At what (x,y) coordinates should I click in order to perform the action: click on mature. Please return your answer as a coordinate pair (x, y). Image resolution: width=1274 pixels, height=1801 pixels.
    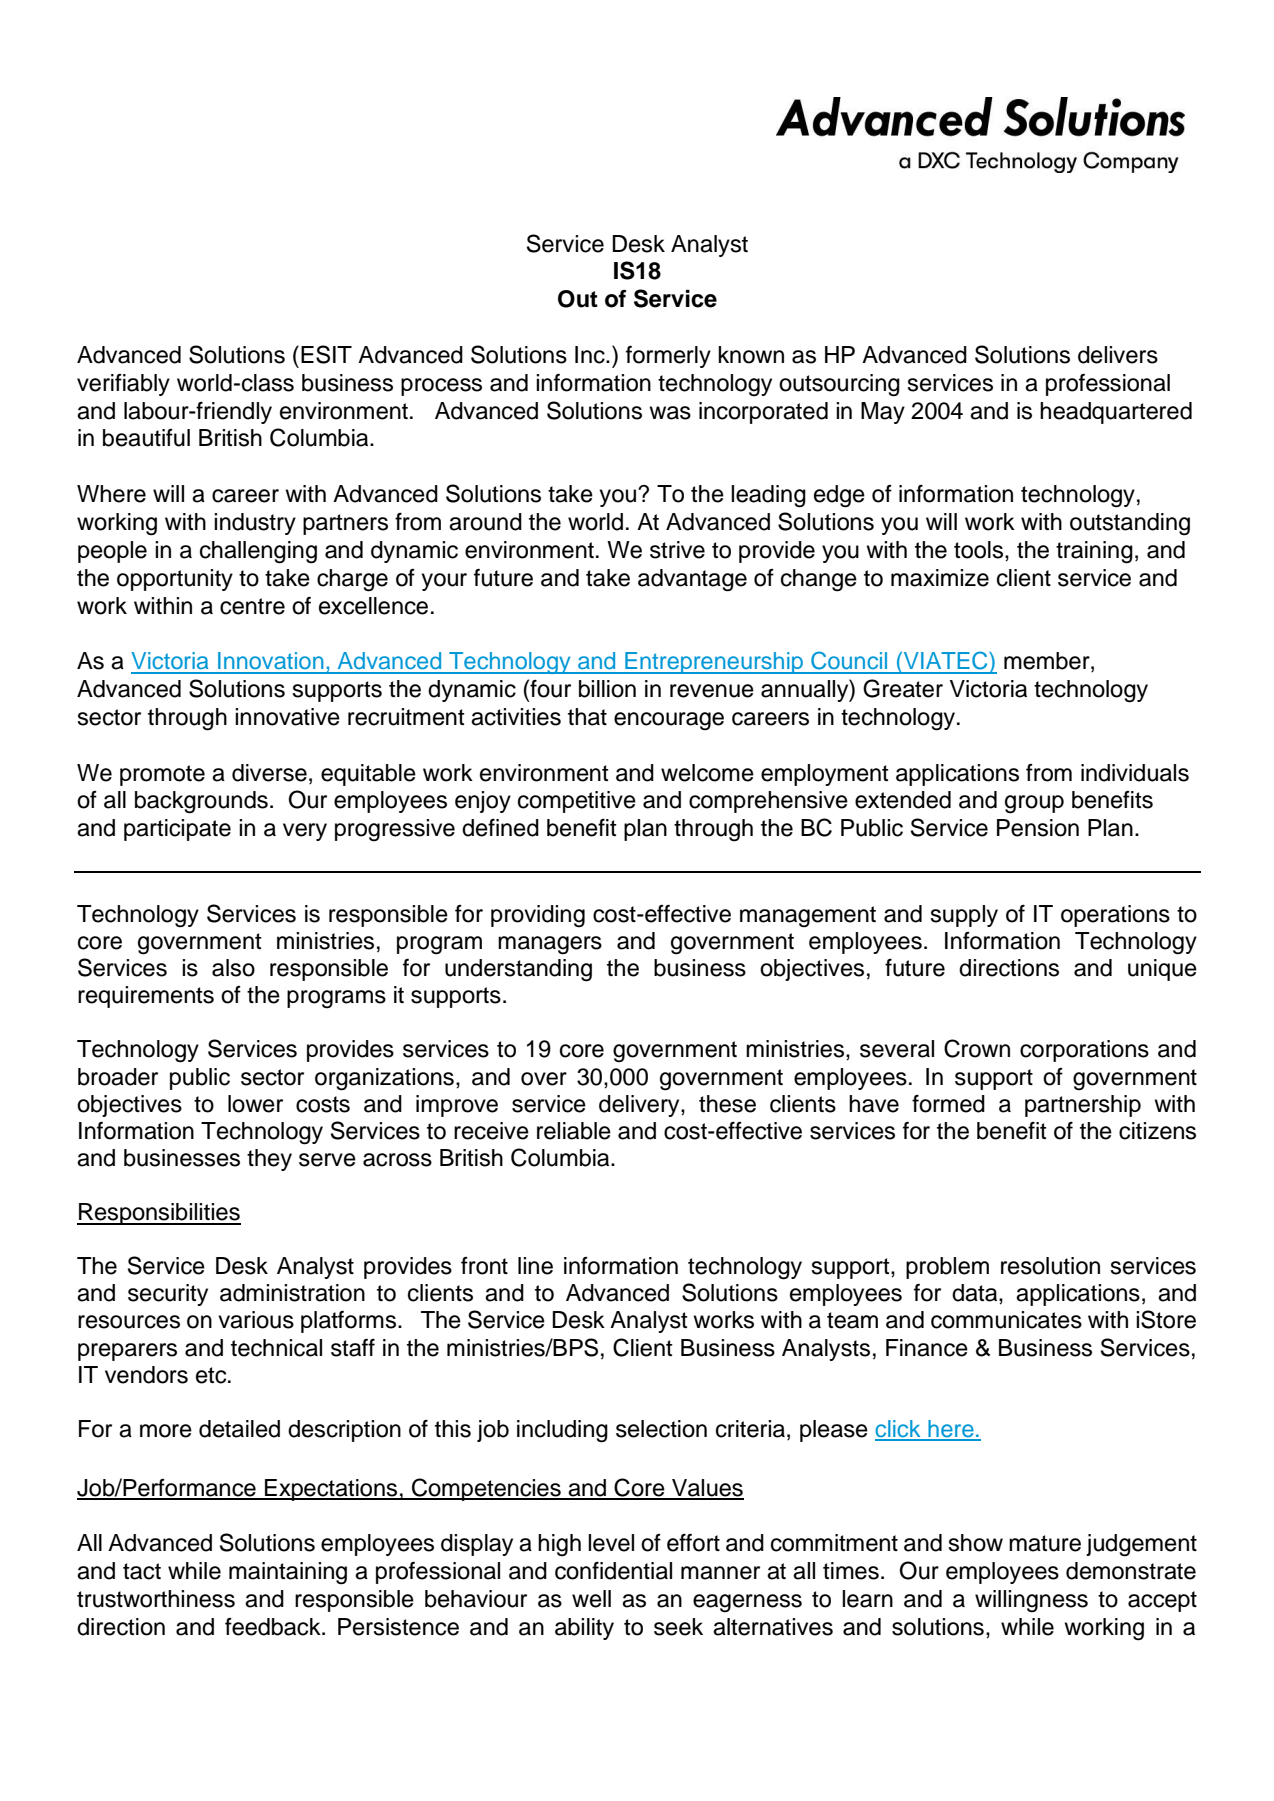
    Looking at the image, I should click on (1045, 1543).
